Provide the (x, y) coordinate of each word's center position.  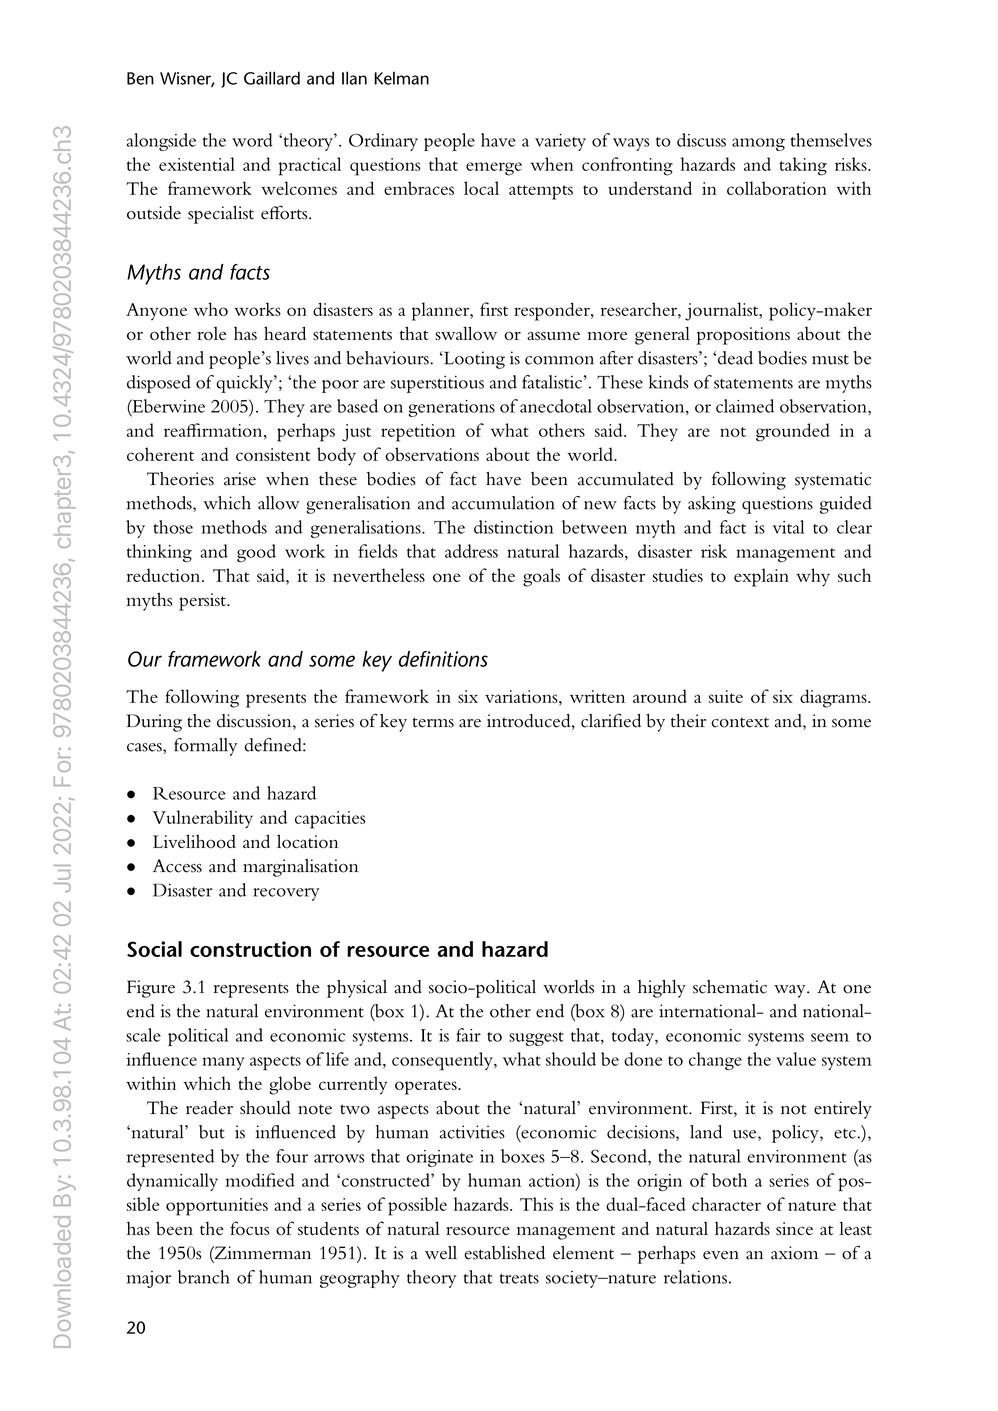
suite (726, 696)
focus (249, 1228)
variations (522, 696)
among (758, 144)
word (252, 140)
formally (205, 747)
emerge (494, 169)
